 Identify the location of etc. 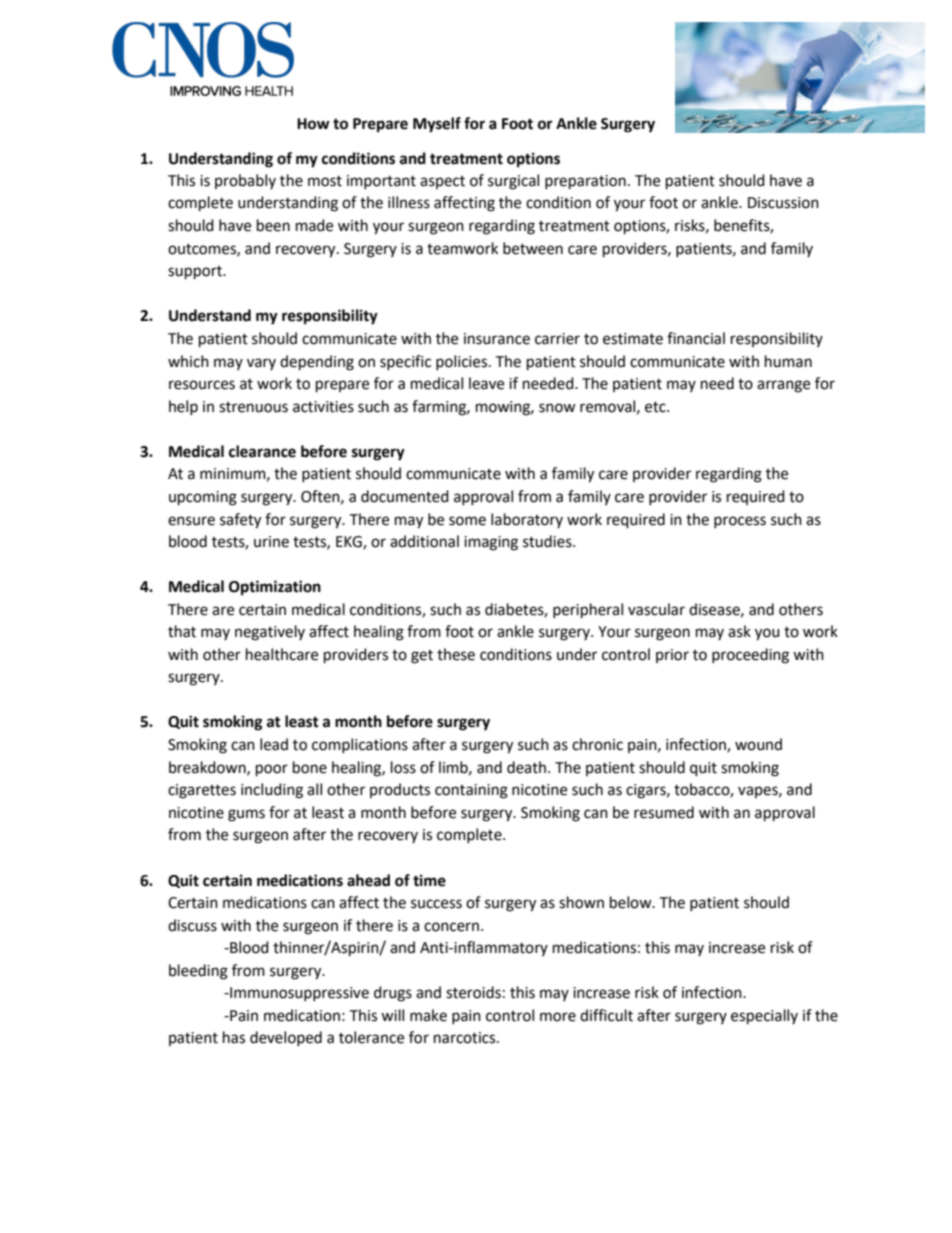
(656, 407).
